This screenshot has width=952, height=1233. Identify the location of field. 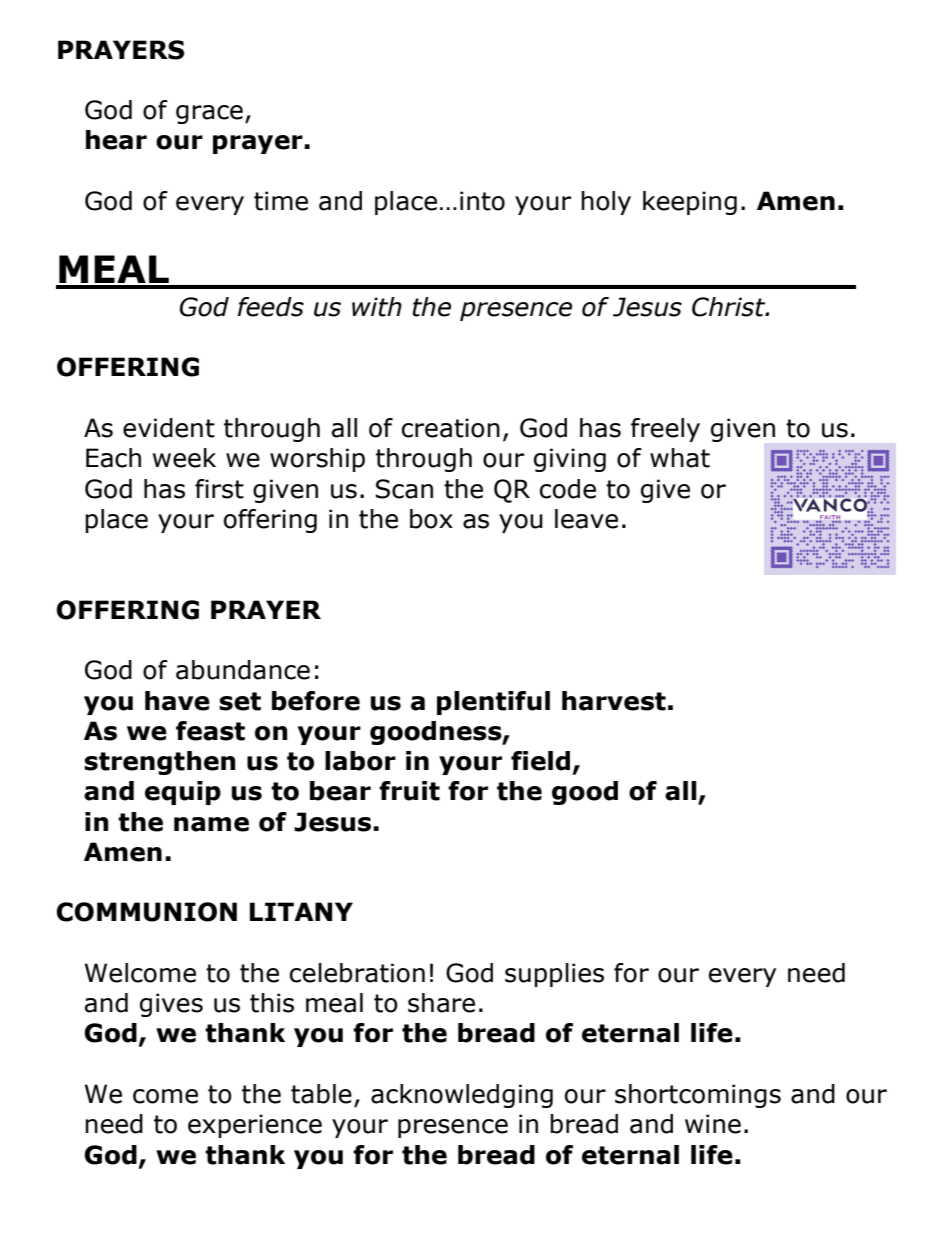
(540, 761).
